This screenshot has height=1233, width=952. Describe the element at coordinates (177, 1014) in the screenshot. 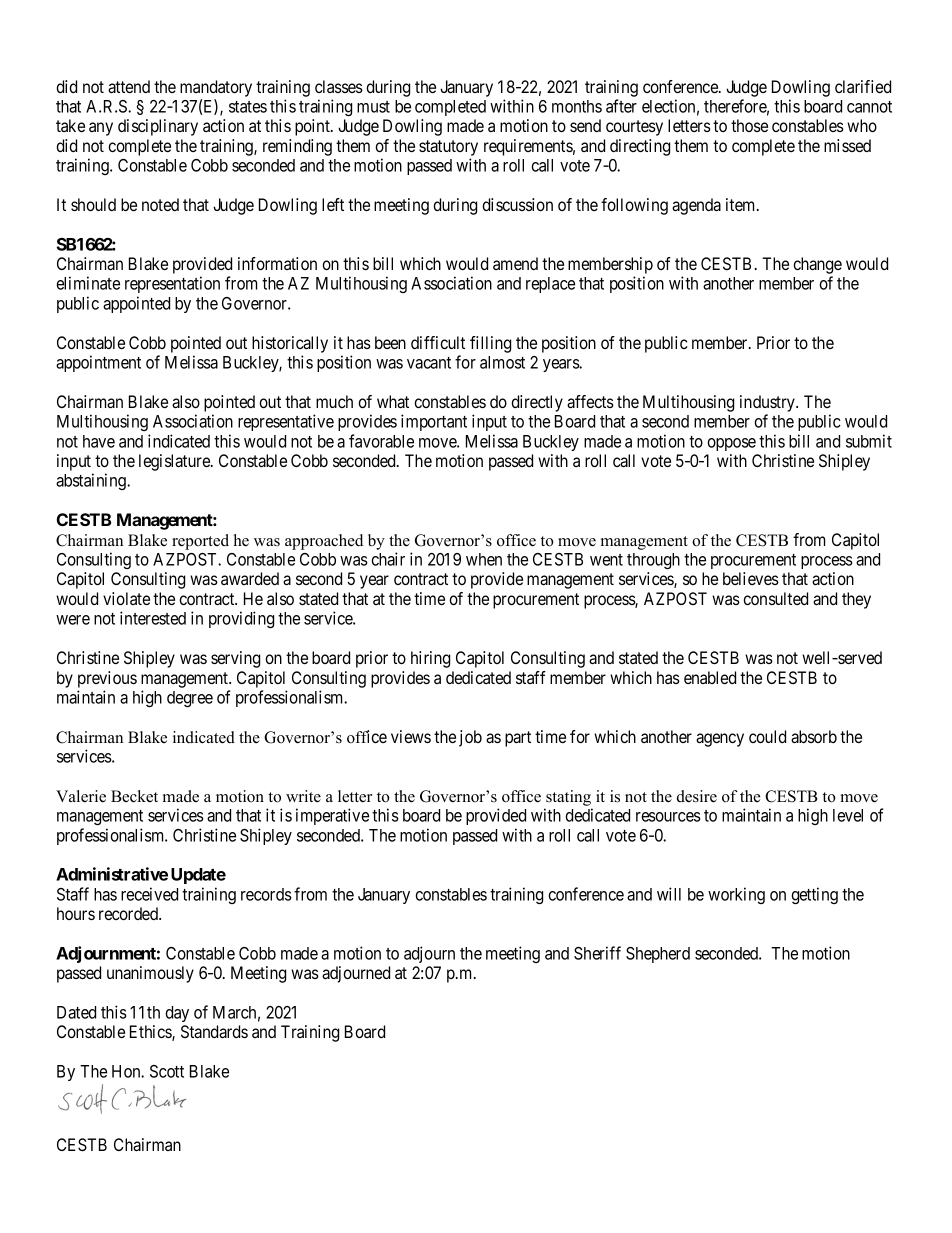

I see `day` at that location.
